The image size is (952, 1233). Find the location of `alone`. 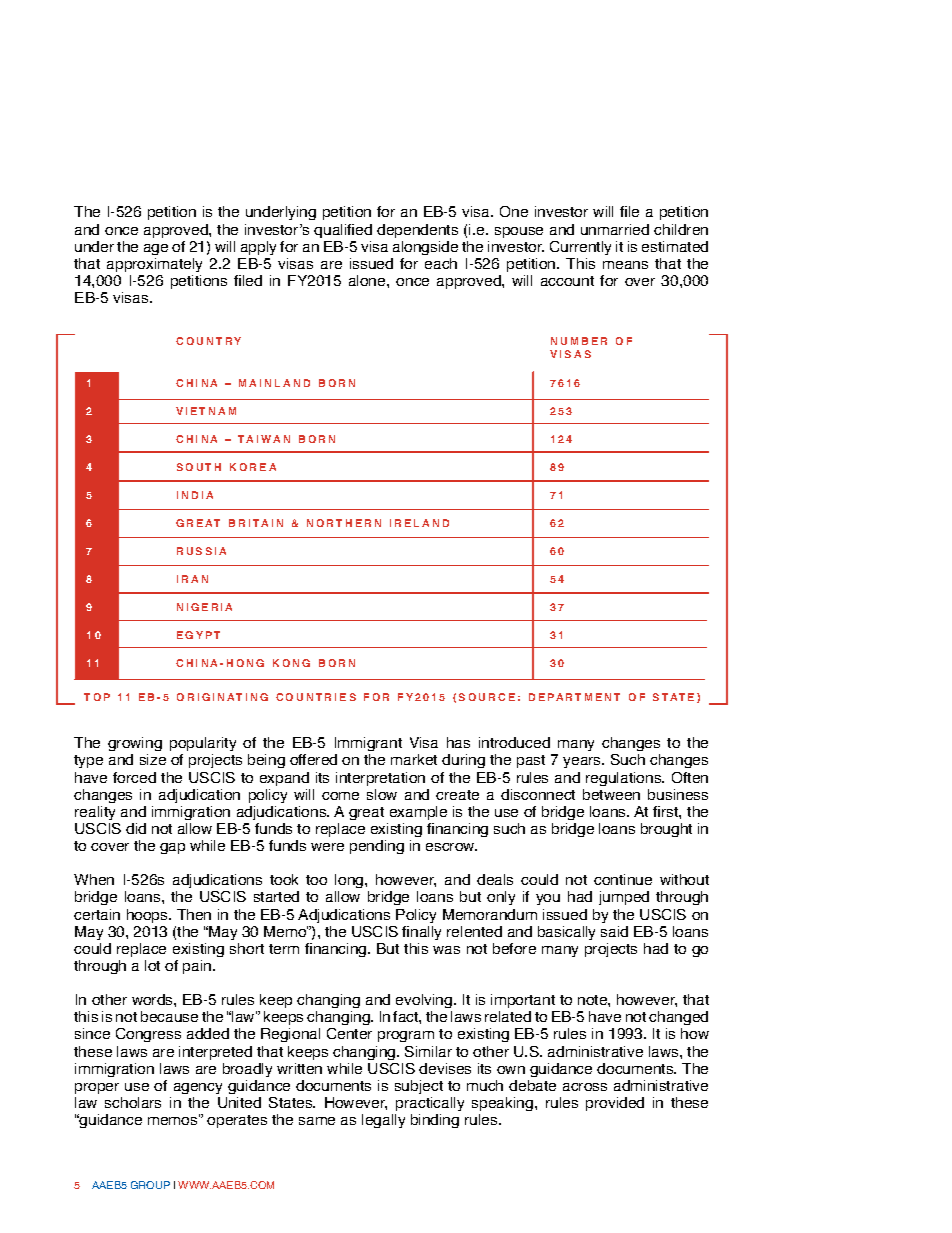

alone is located at coordinates (368, 280).
